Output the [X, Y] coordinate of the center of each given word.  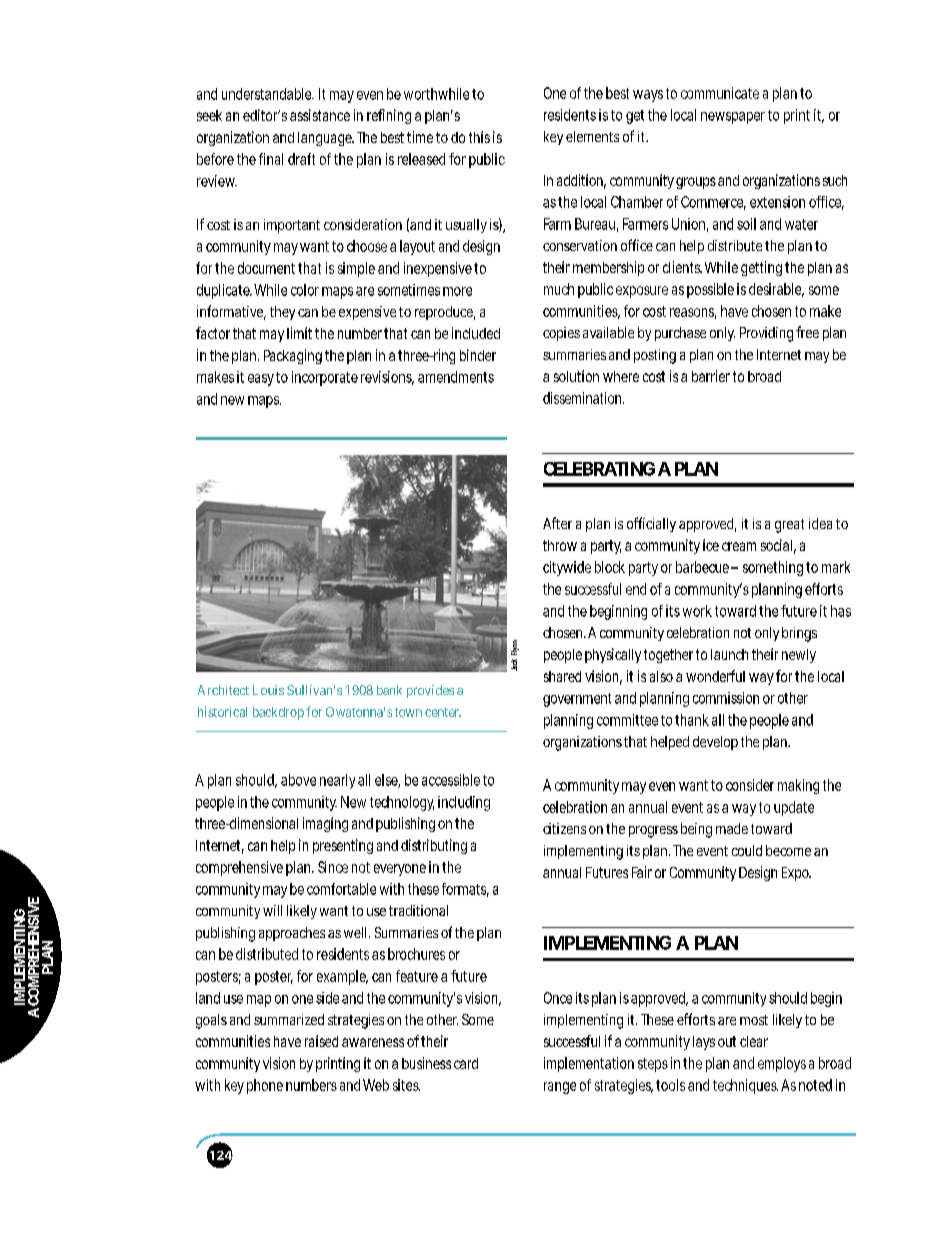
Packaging [293, 356]
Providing [766, 334]
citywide [567, 568]
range [560, 1088]
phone [265, 1086]
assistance [320, 115]
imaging [325, 824]
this [479, 137]
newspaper [733, 118]
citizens [564, 828]
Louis [268, 690]
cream [739, 546]
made [732, 828]
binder [478, 355]
